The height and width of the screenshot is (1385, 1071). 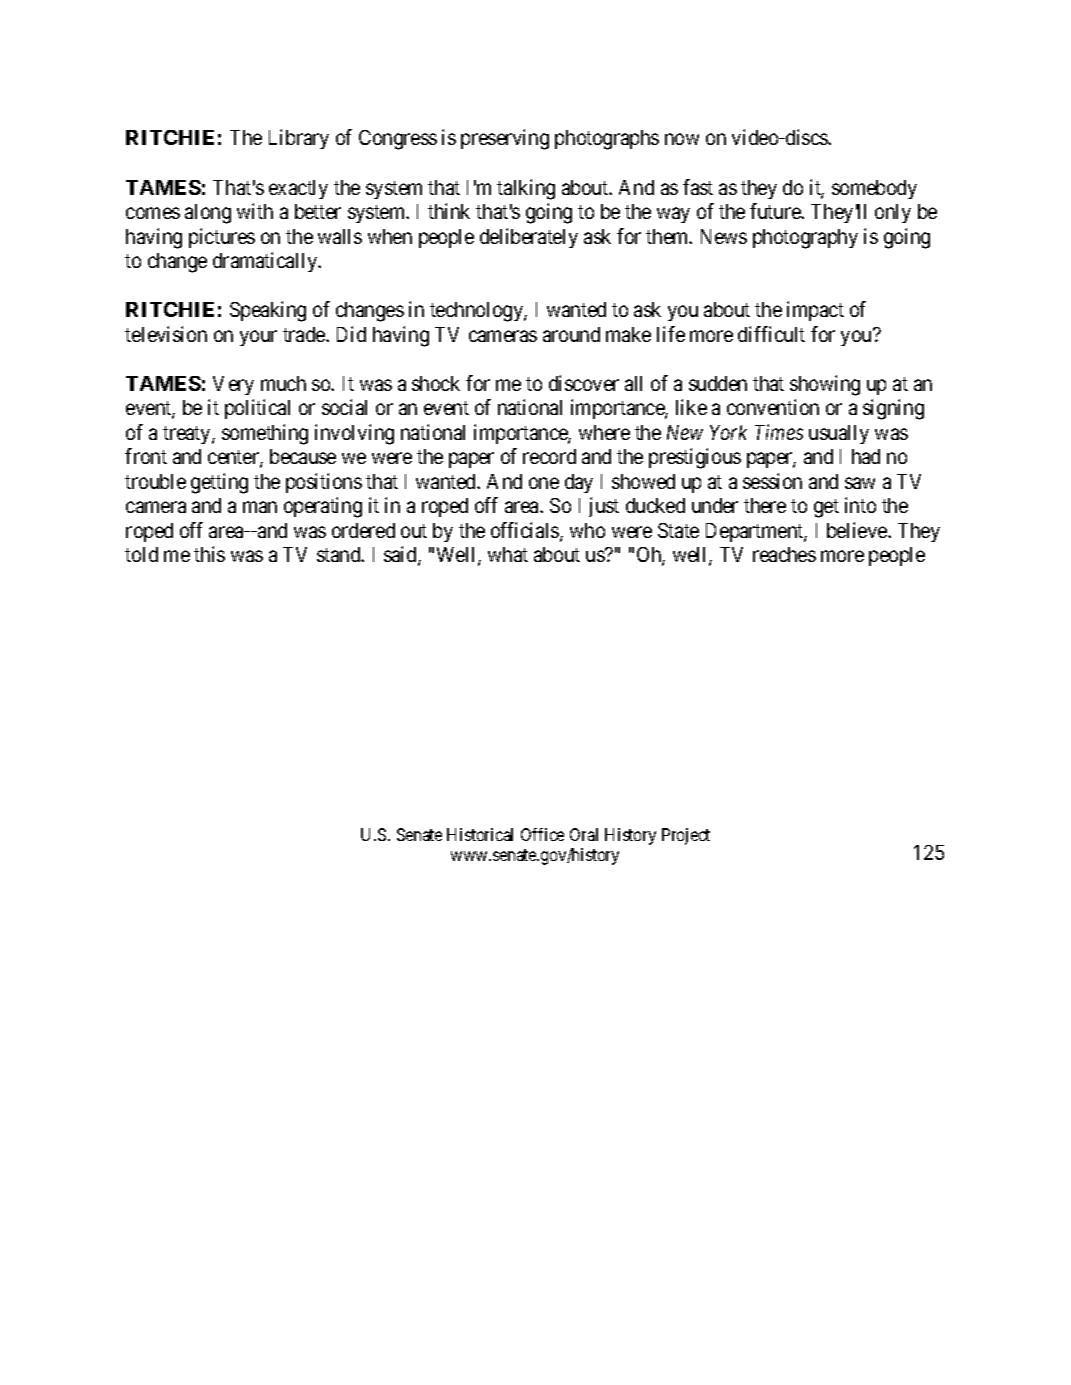 I want to click on your, so click(x=258, y=338).
